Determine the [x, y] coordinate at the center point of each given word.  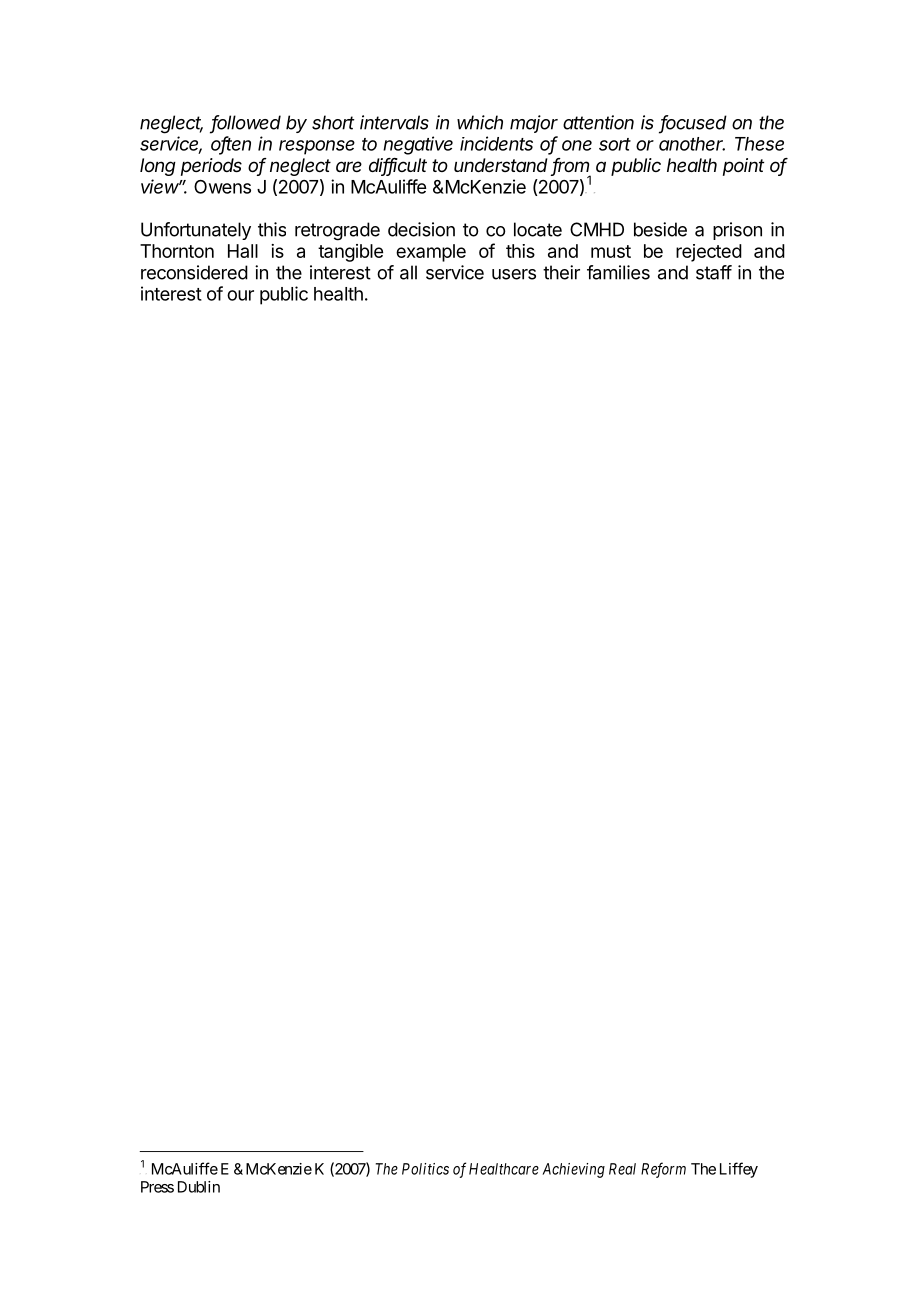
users [514, 274]
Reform [663, 1170]
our [240, 295]
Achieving [573, 1170]
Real [622, 1169]
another [692, 144]
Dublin [199, 1187]
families [618, 272]
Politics [425, 1169]
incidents [496, 143]
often [231, 144]
